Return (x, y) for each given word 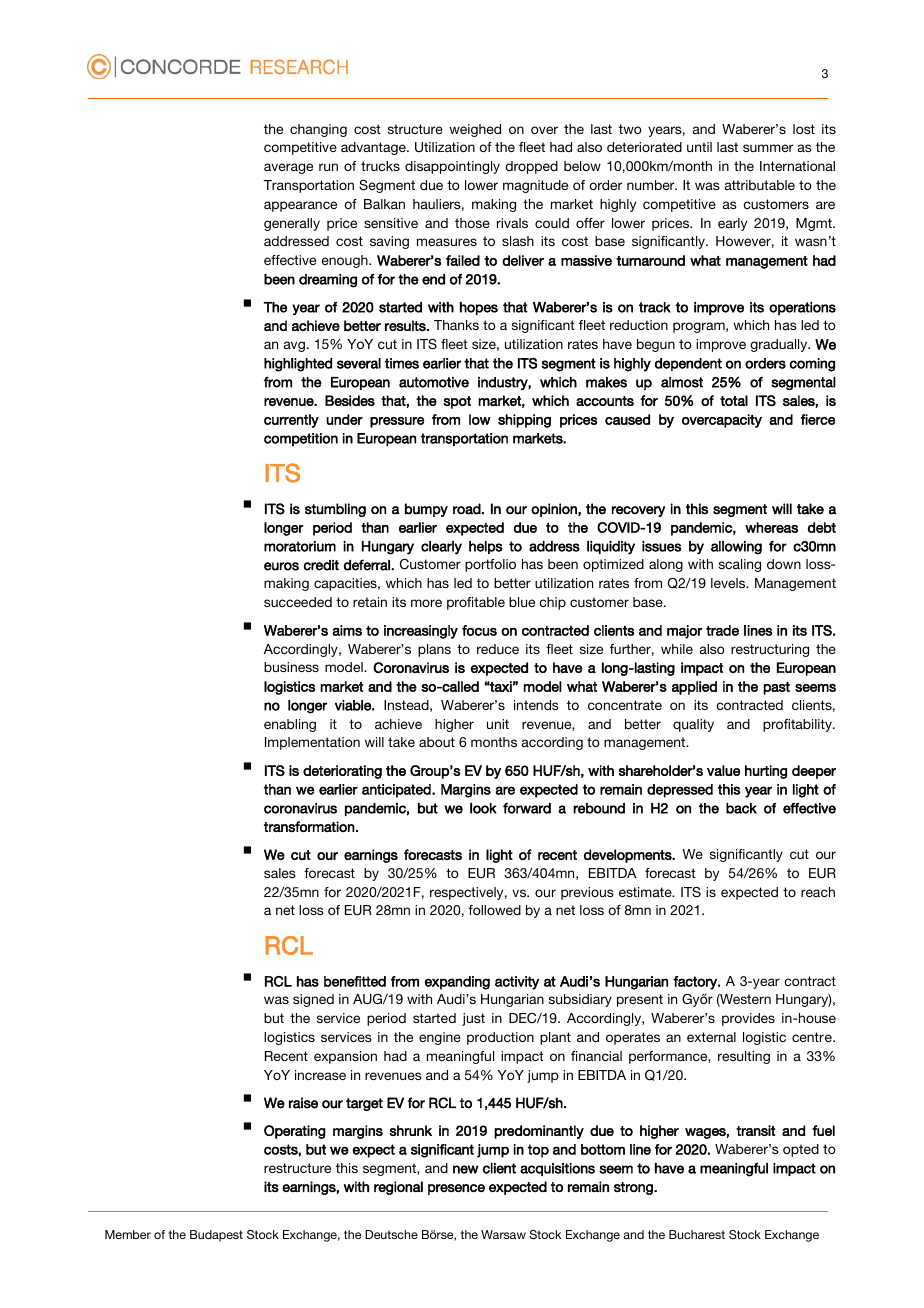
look (483, 808)
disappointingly (452, 167)
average (288, 168)
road (468, 509)
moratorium (300, 546)
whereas (771, 527)
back (741, 808)
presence (456, 1189)
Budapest (216, 1236)
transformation (310, 826)
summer (768, 148)
